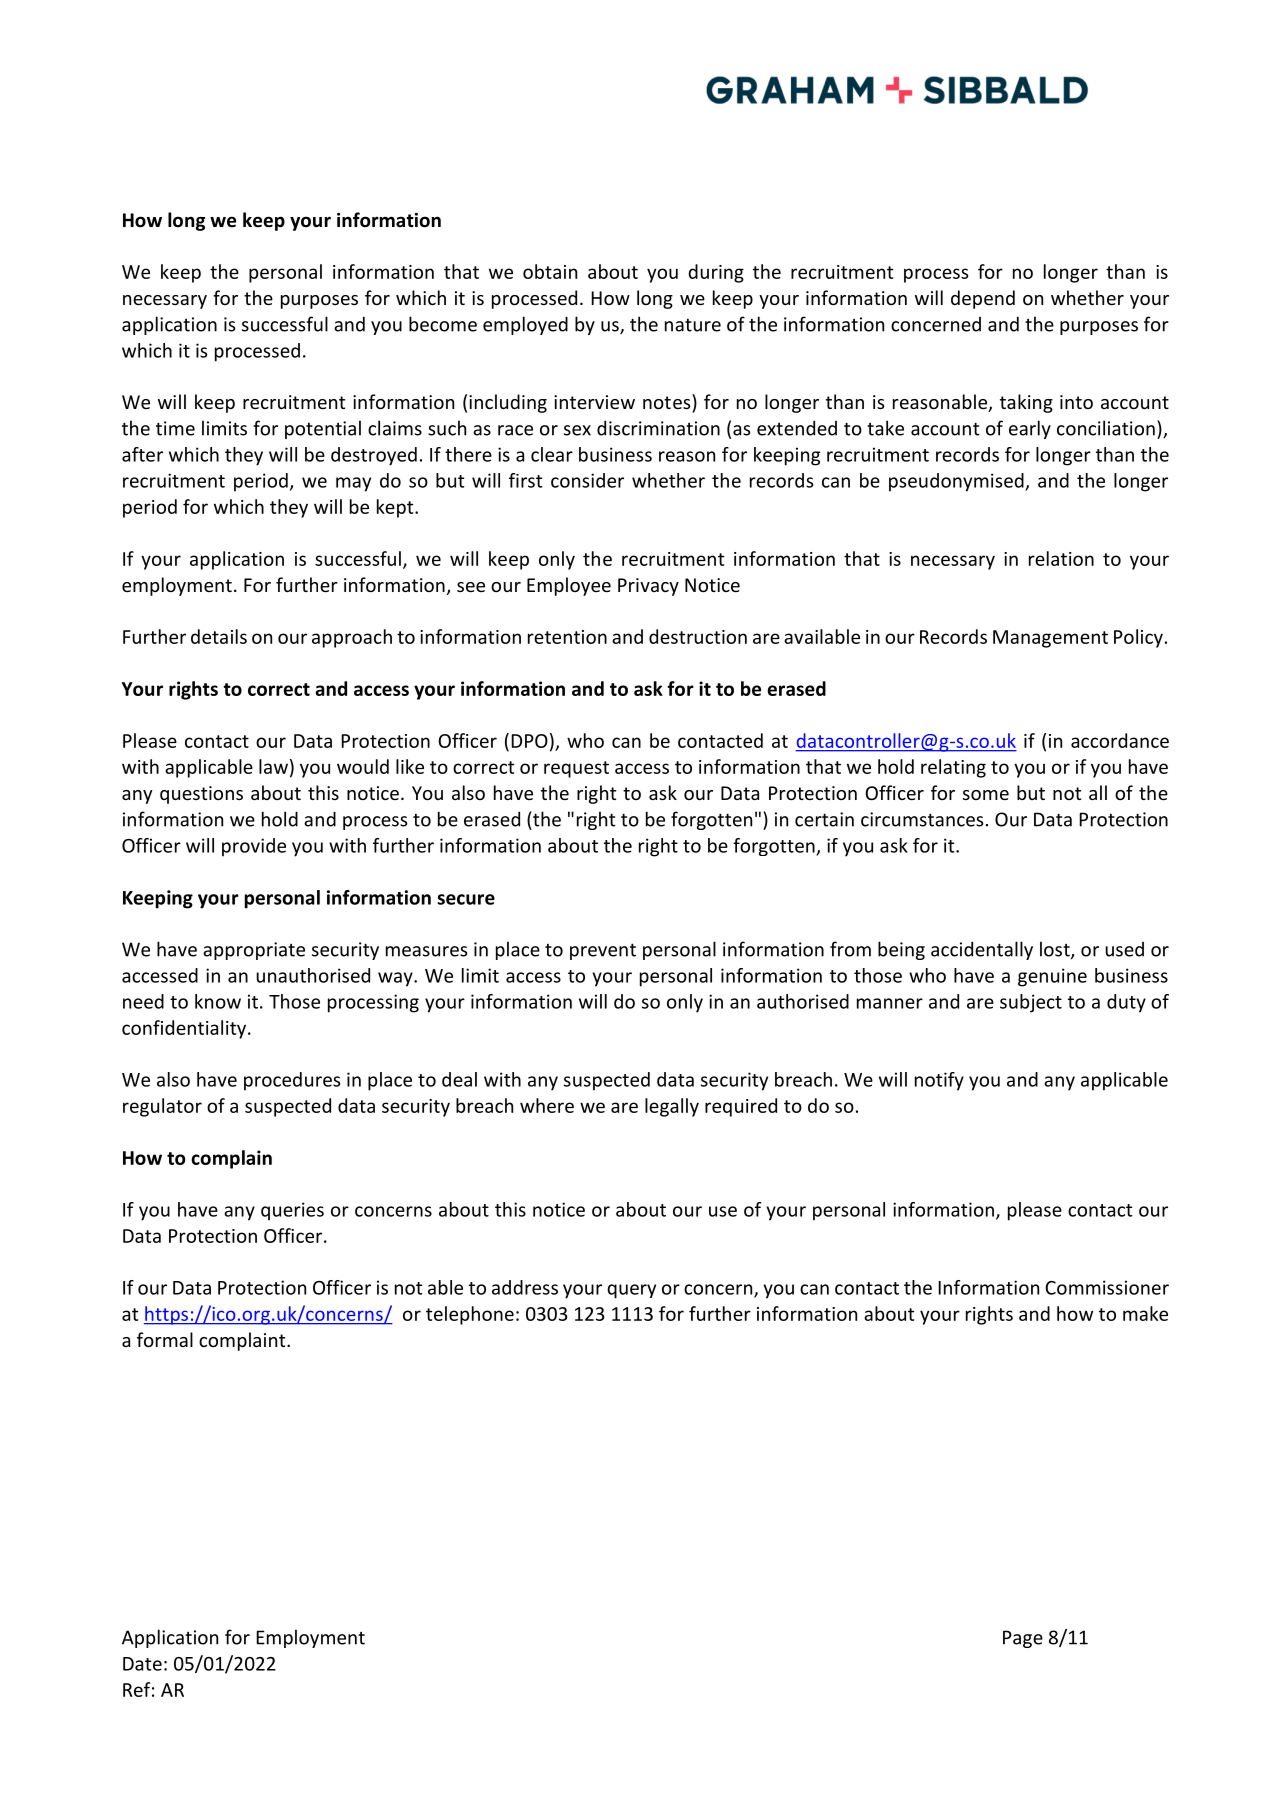 This page has height=1805, width=1276. Describe the element at coordinates (576, 769) in the page. I see `request` at that location.
